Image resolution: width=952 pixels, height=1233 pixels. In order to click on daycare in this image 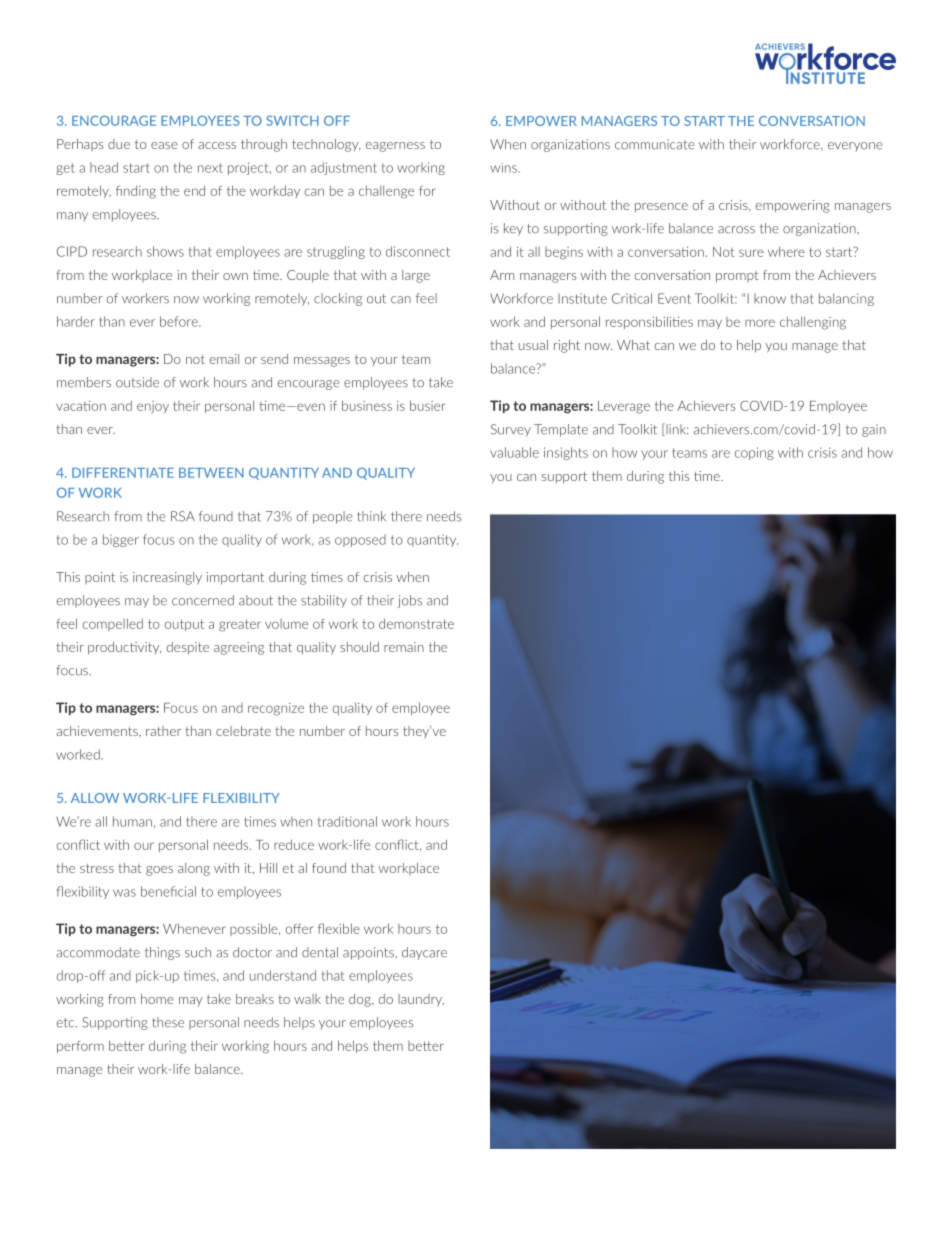, I will do `click(424, 953)`.
